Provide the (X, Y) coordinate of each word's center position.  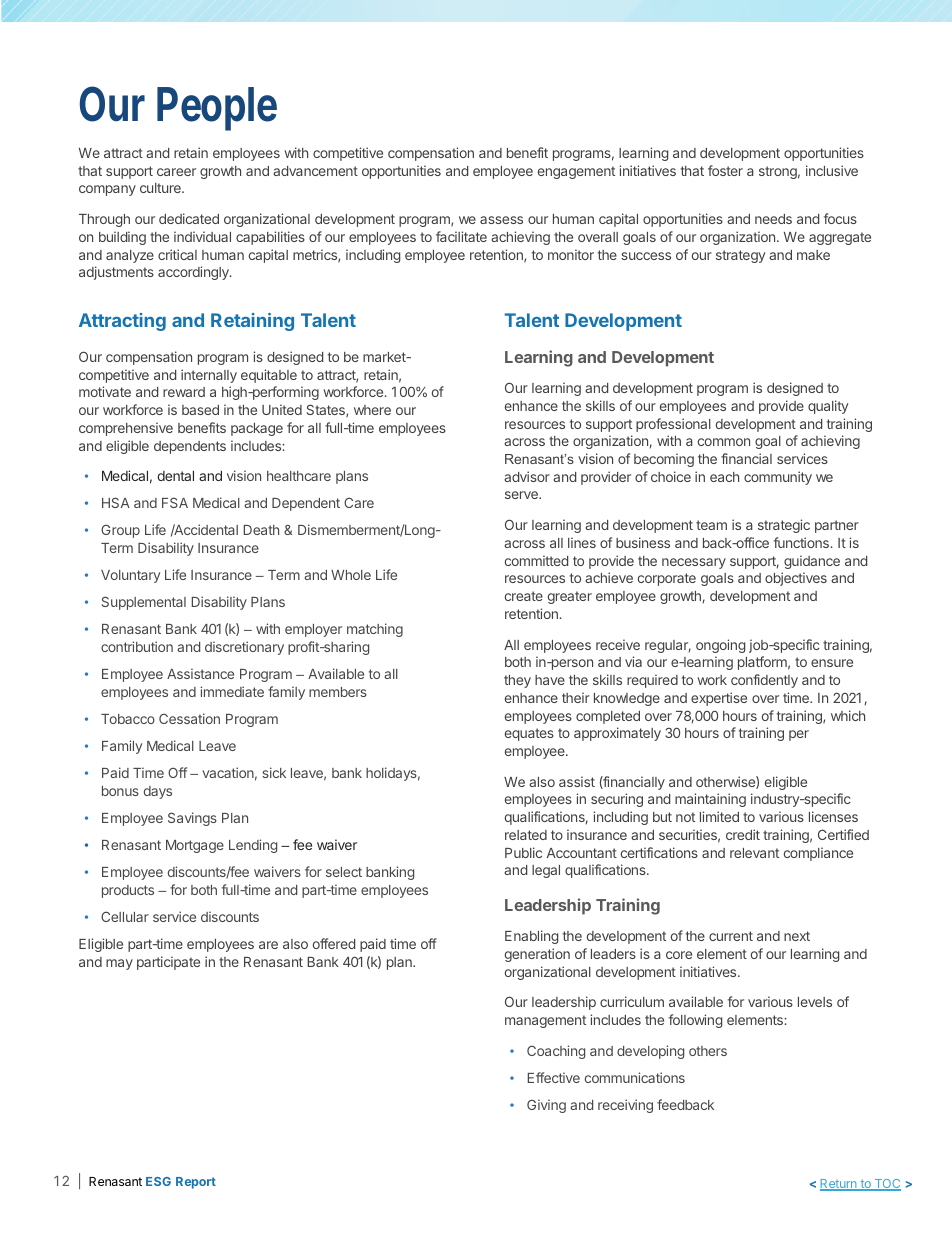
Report (196, 1183)
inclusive (832, 170)
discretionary (244, 648)
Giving (546, 1106)
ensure (832, 663)
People (217, 109)
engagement (576, 172)
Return (839, 1185)
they (517, 681)
